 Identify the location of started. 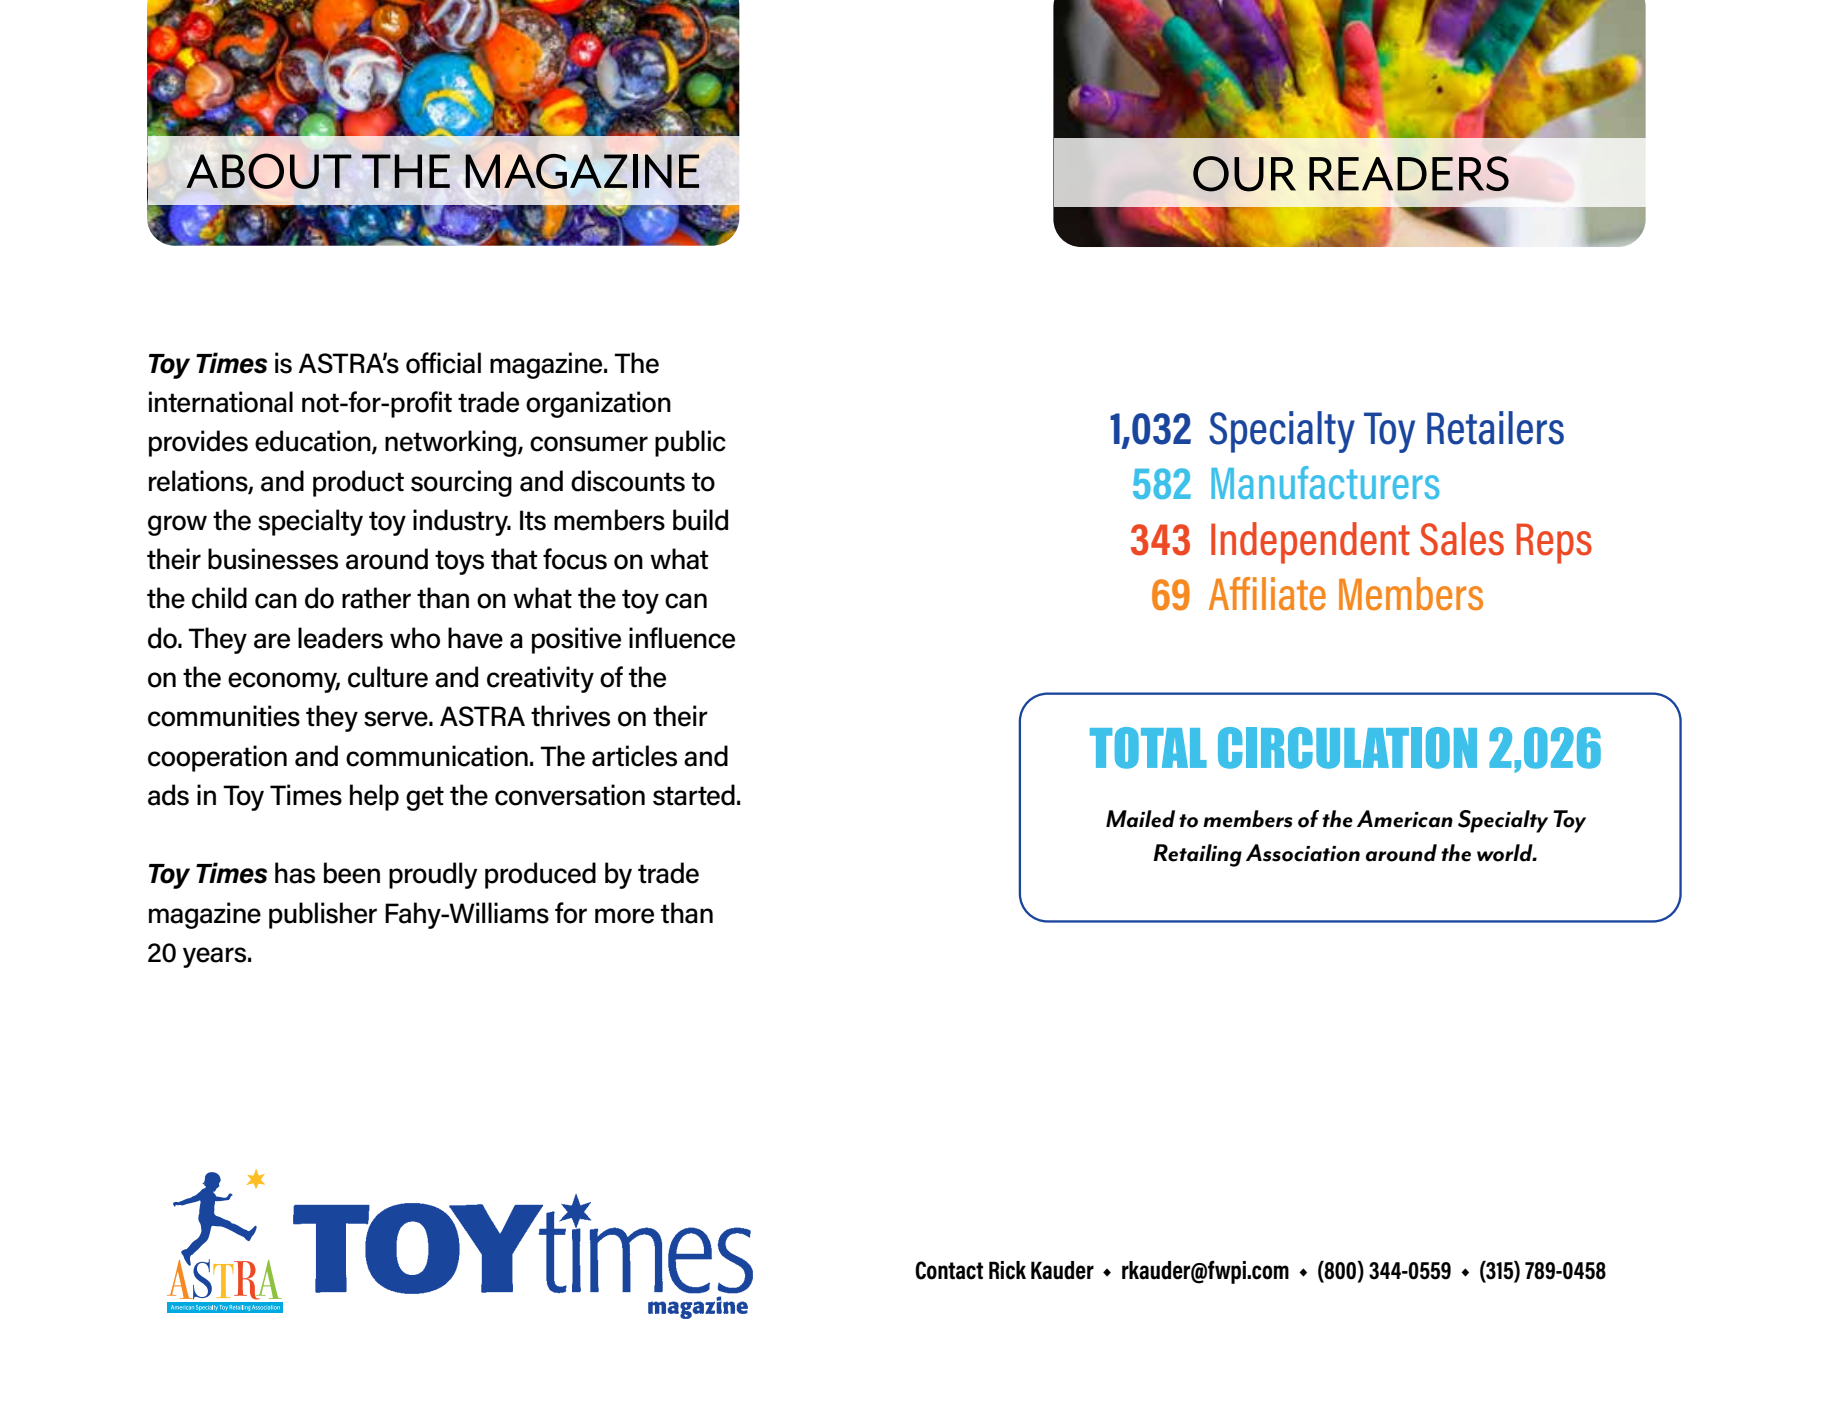
(694, 795).
